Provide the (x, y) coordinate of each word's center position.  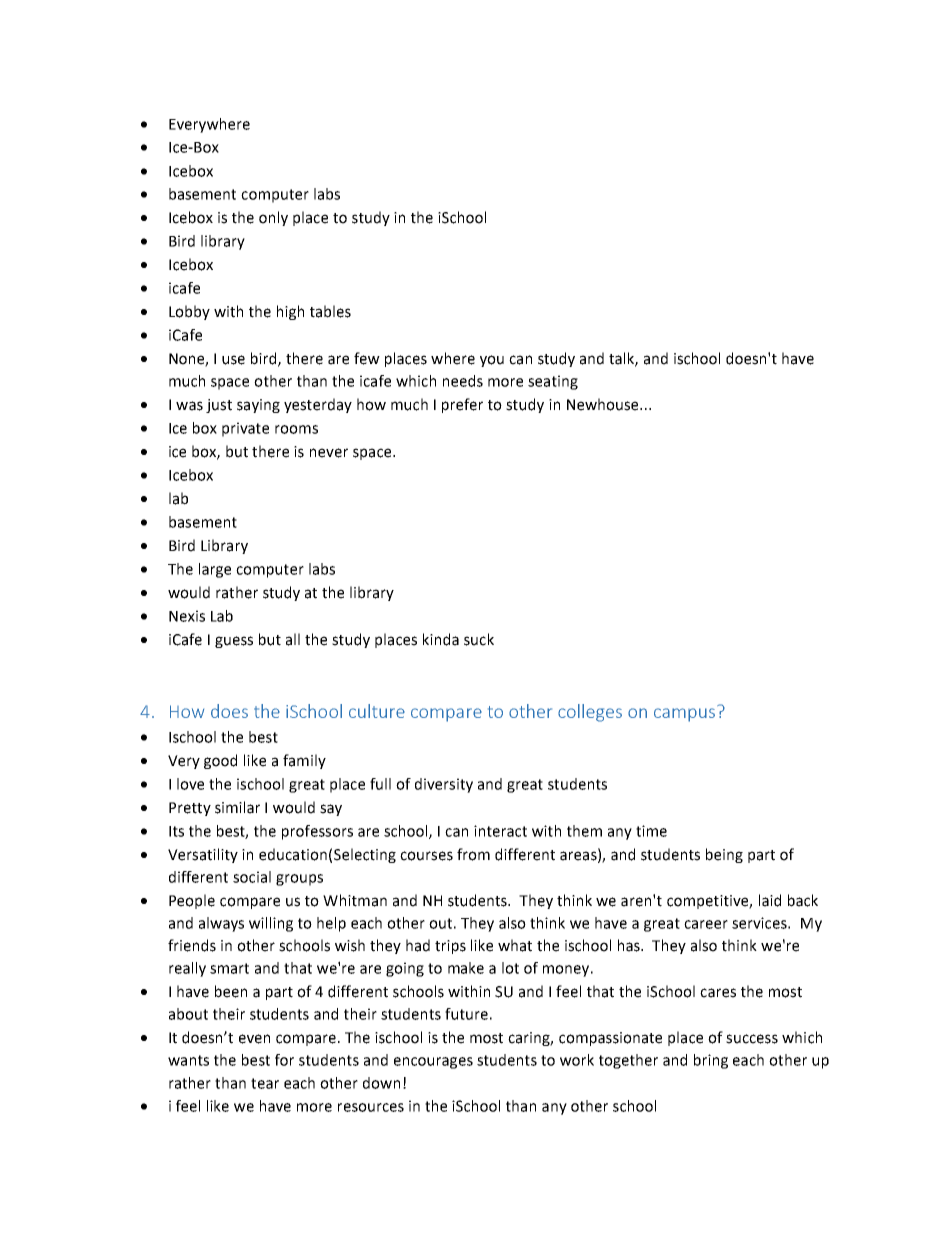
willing (271, 924)
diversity (444, 785)
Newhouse (604, 404)
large (215, 570)
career (706, 924)
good (220, 761)
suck (479, 639)
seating (553, 382)
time (651, 831)
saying (258, 406)
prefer (462, 405)
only (273, 218)
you (492, 361)
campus (684, 715)
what (515, 945)
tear (265, 1083)
